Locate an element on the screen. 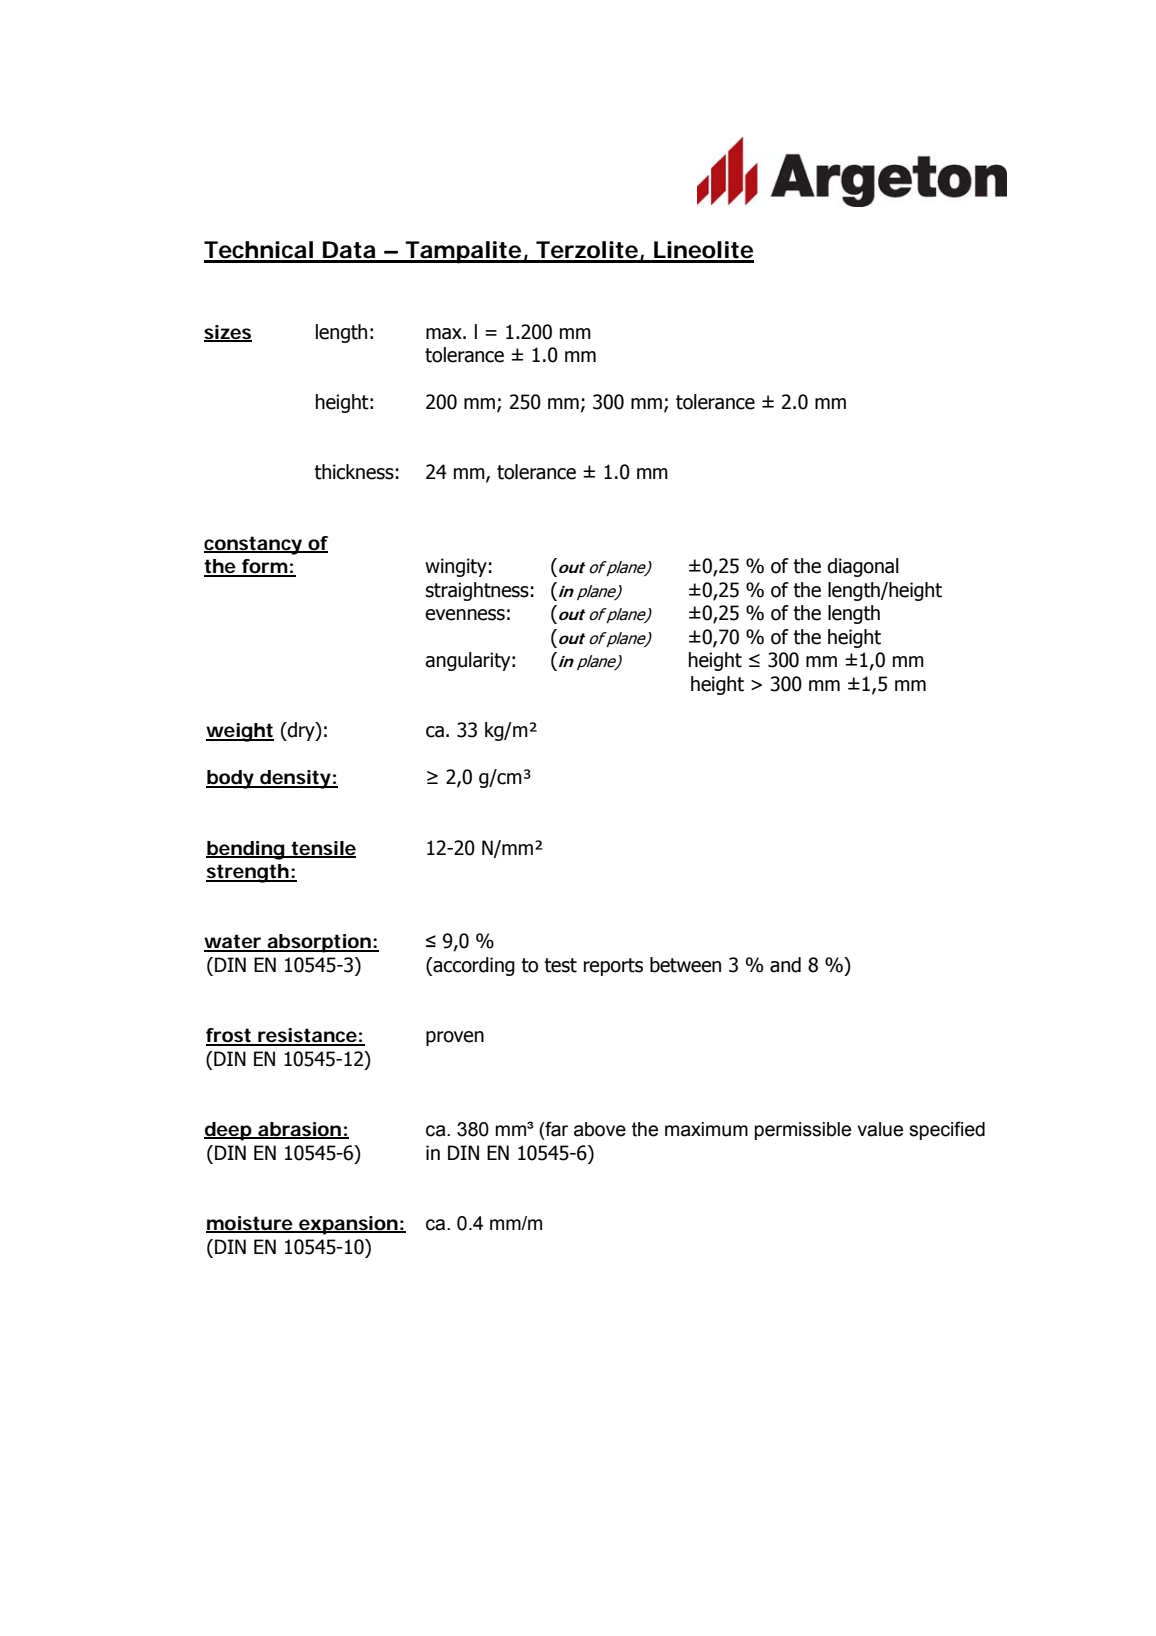 Image resolution: width=1156 pixels, height=1636 pixels. thickness is located at coordinates (354, 472).
